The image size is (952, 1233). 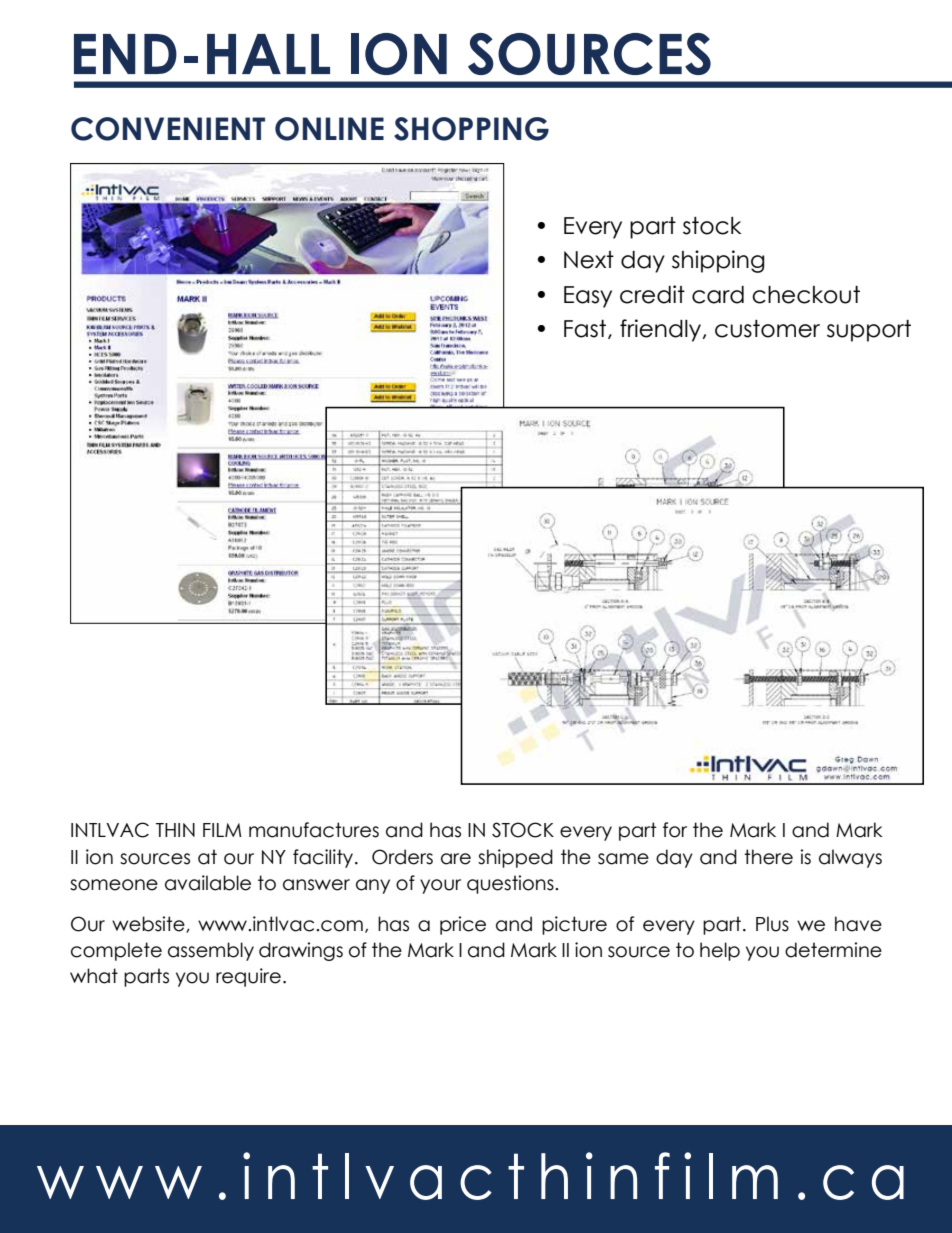 I want to click on friendly, so click(x=662, y=330).
